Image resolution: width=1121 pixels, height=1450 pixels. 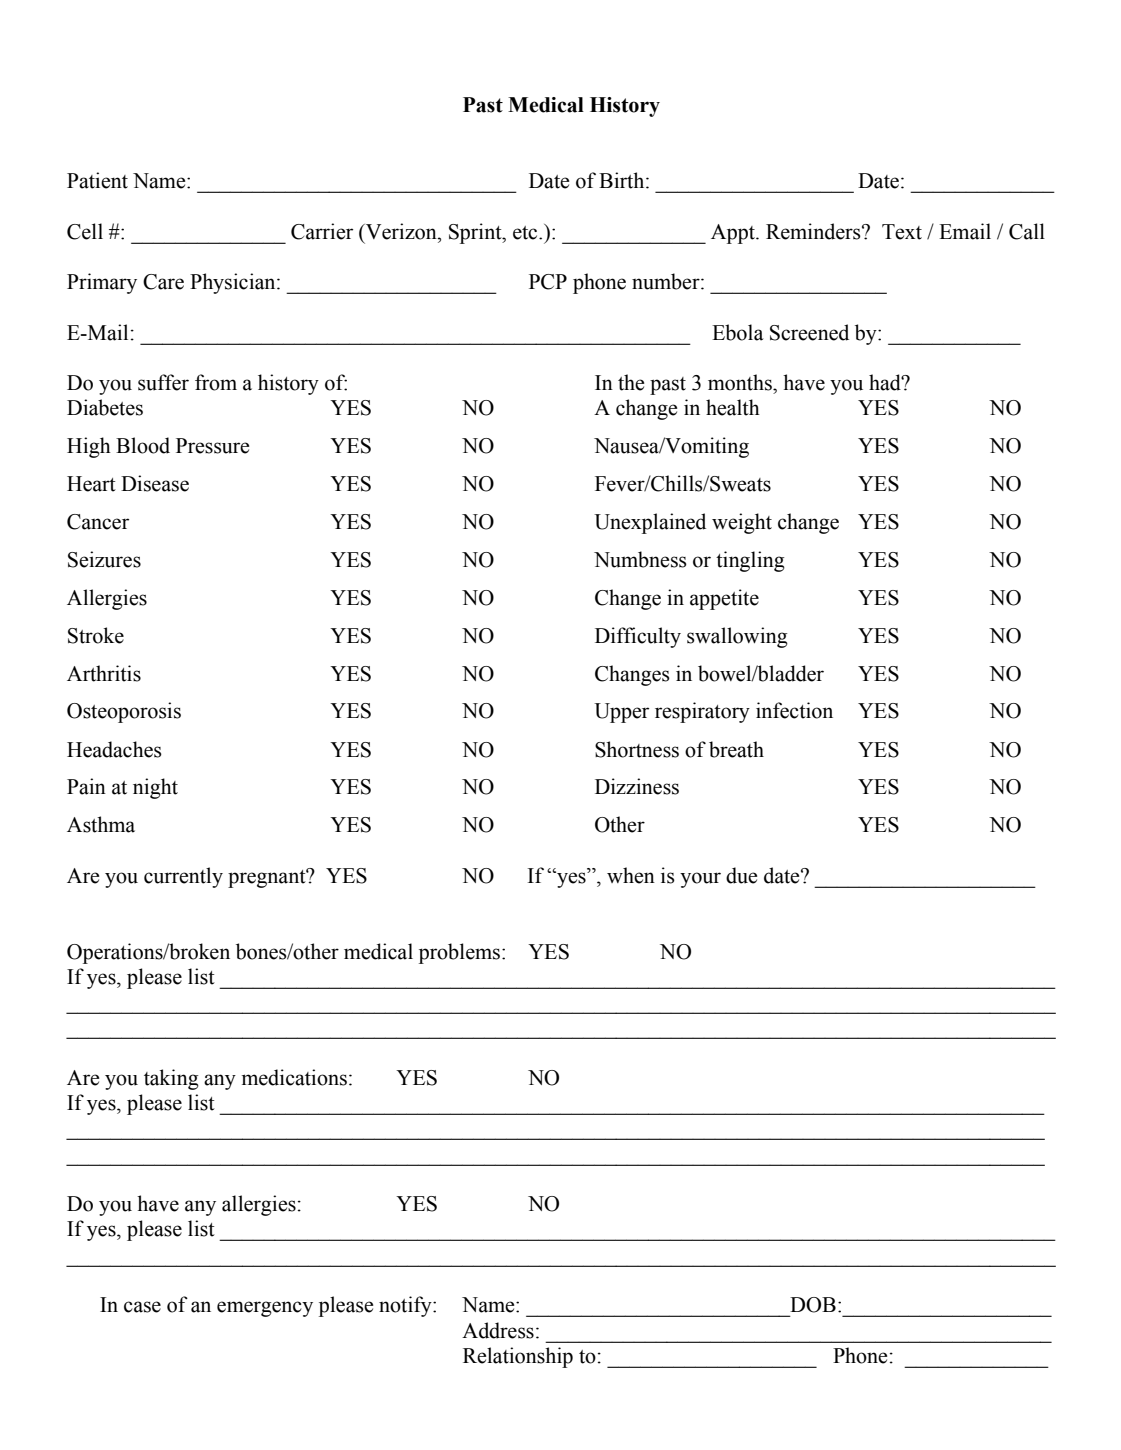 What do you see at coordinates (518, 1357) in the screenshot?
I see `Relationship` at bounding box center [518, 1357].
